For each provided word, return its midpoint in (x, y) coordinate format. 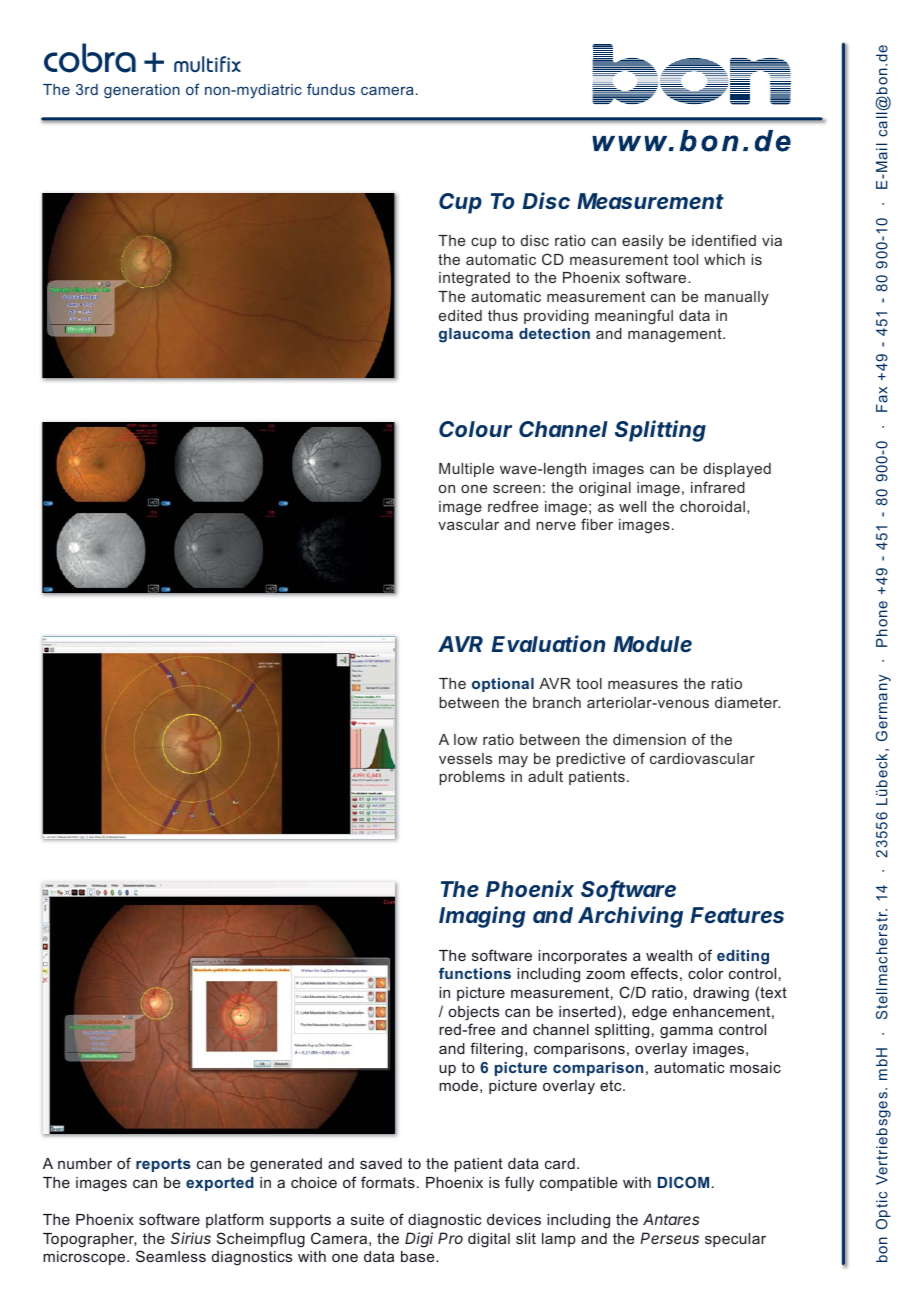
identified (724, 240)
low (465, 739)
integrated (474, 279)
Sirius (191, 1238)
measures (643, 685)
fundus (331, 89)
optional (503, 685)
